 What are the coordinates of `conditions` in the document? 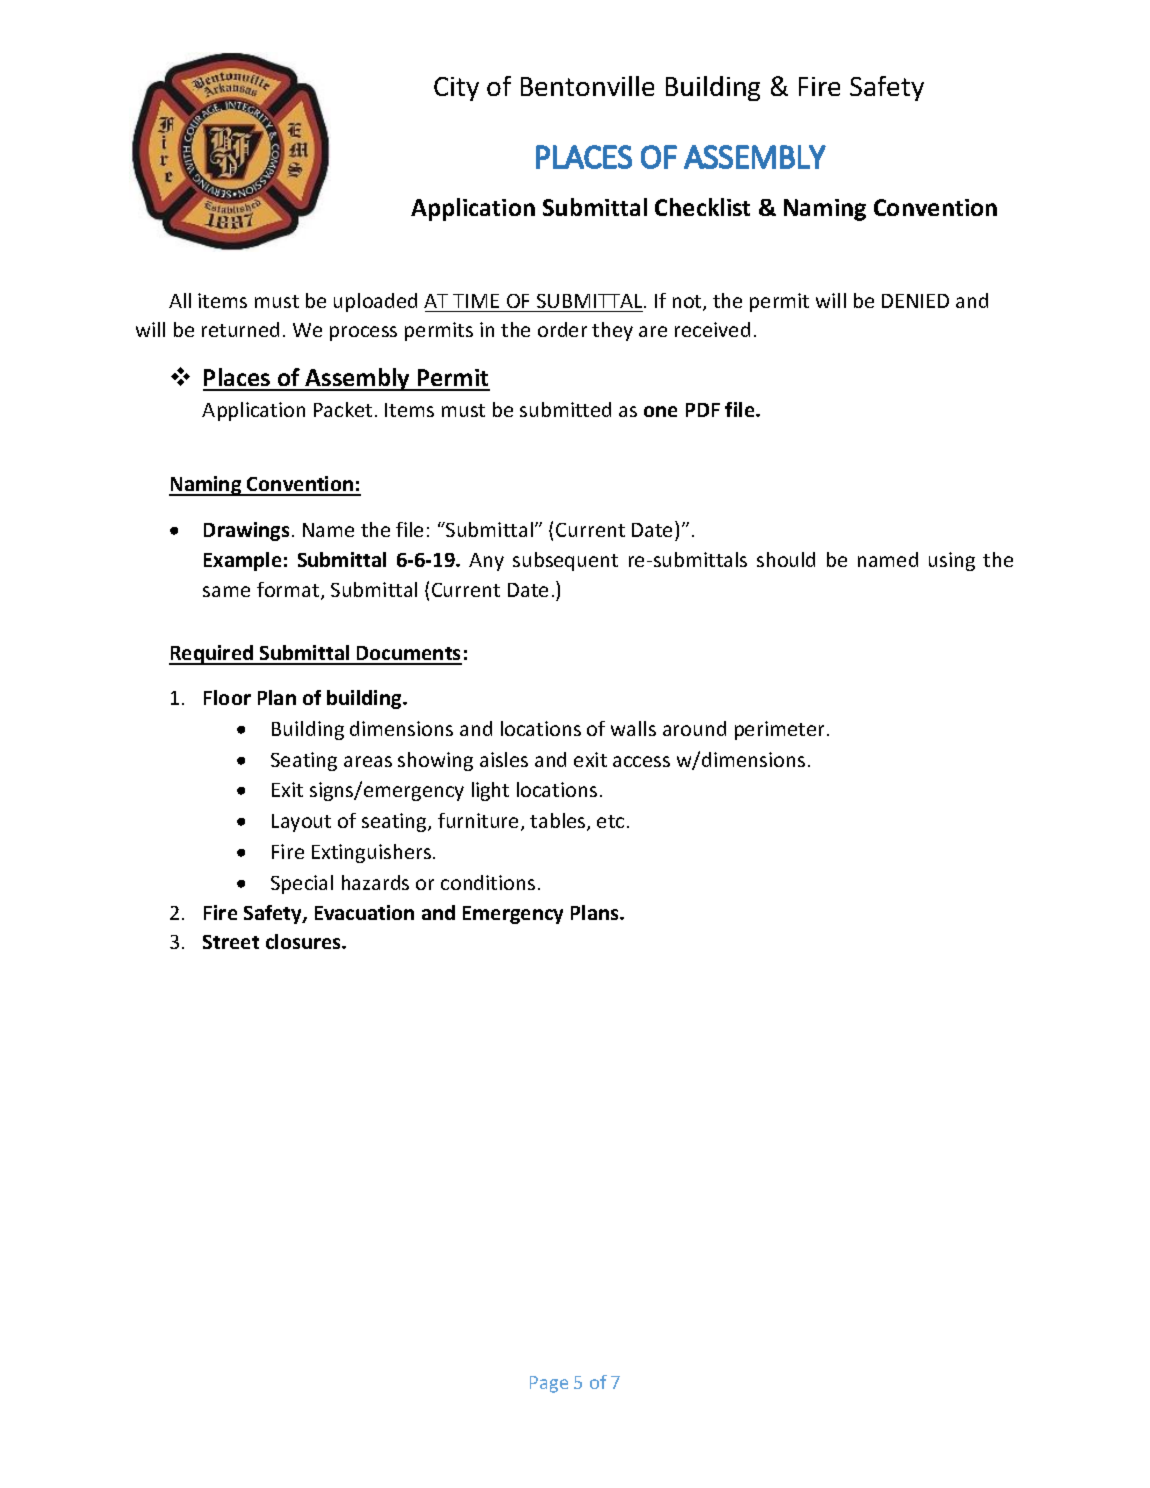 It's located at (488, 882).
